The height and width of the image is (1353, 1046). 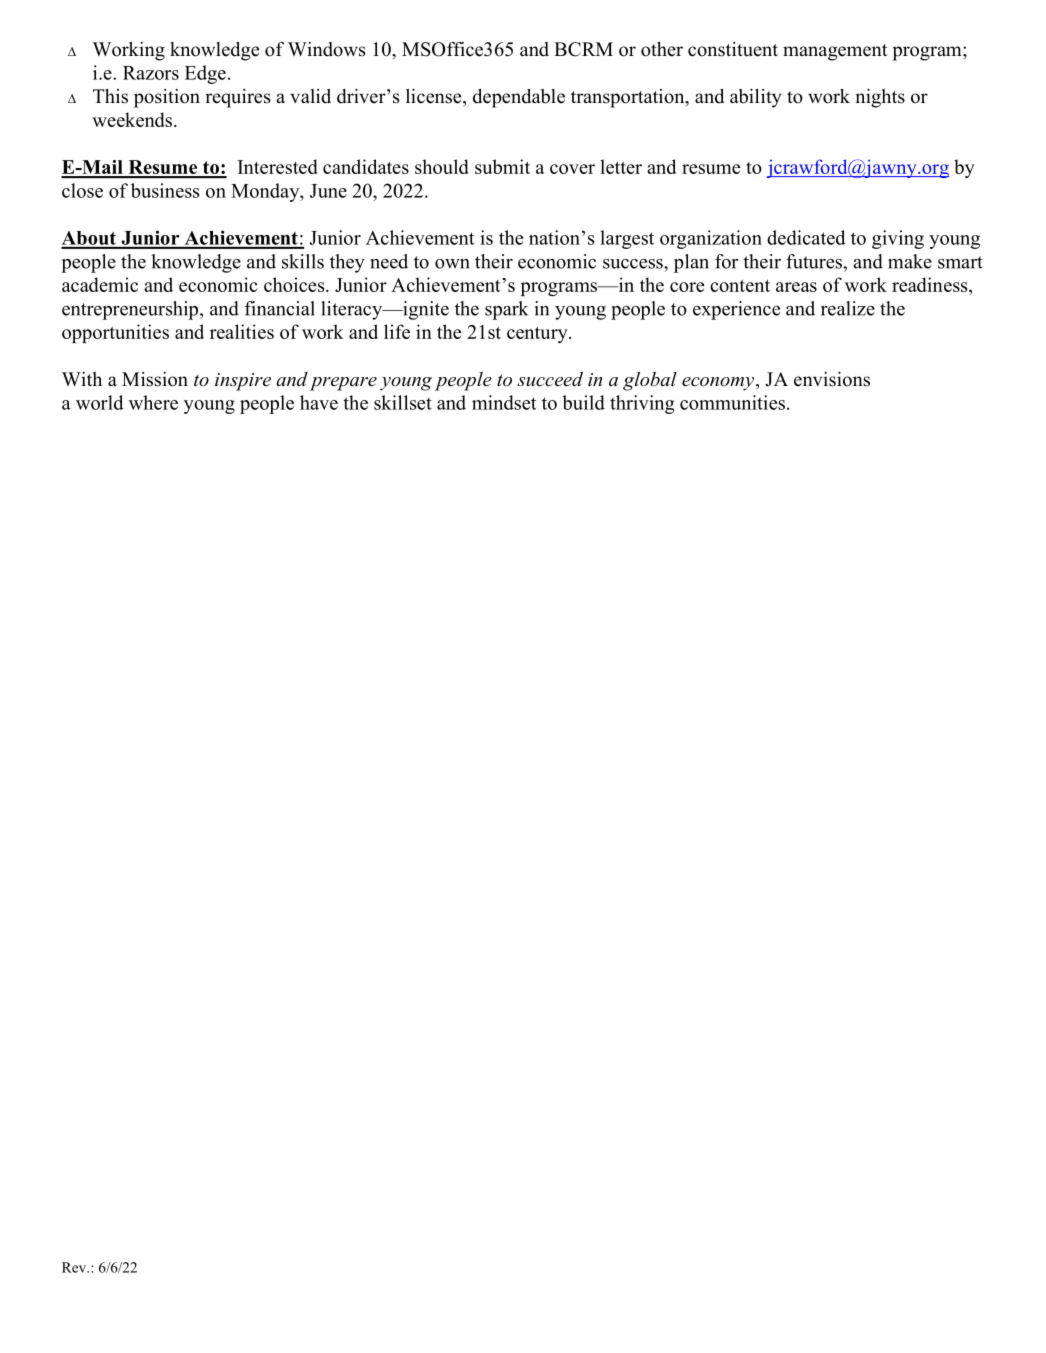 I want to click on nights, so click(x=880, y=98).
